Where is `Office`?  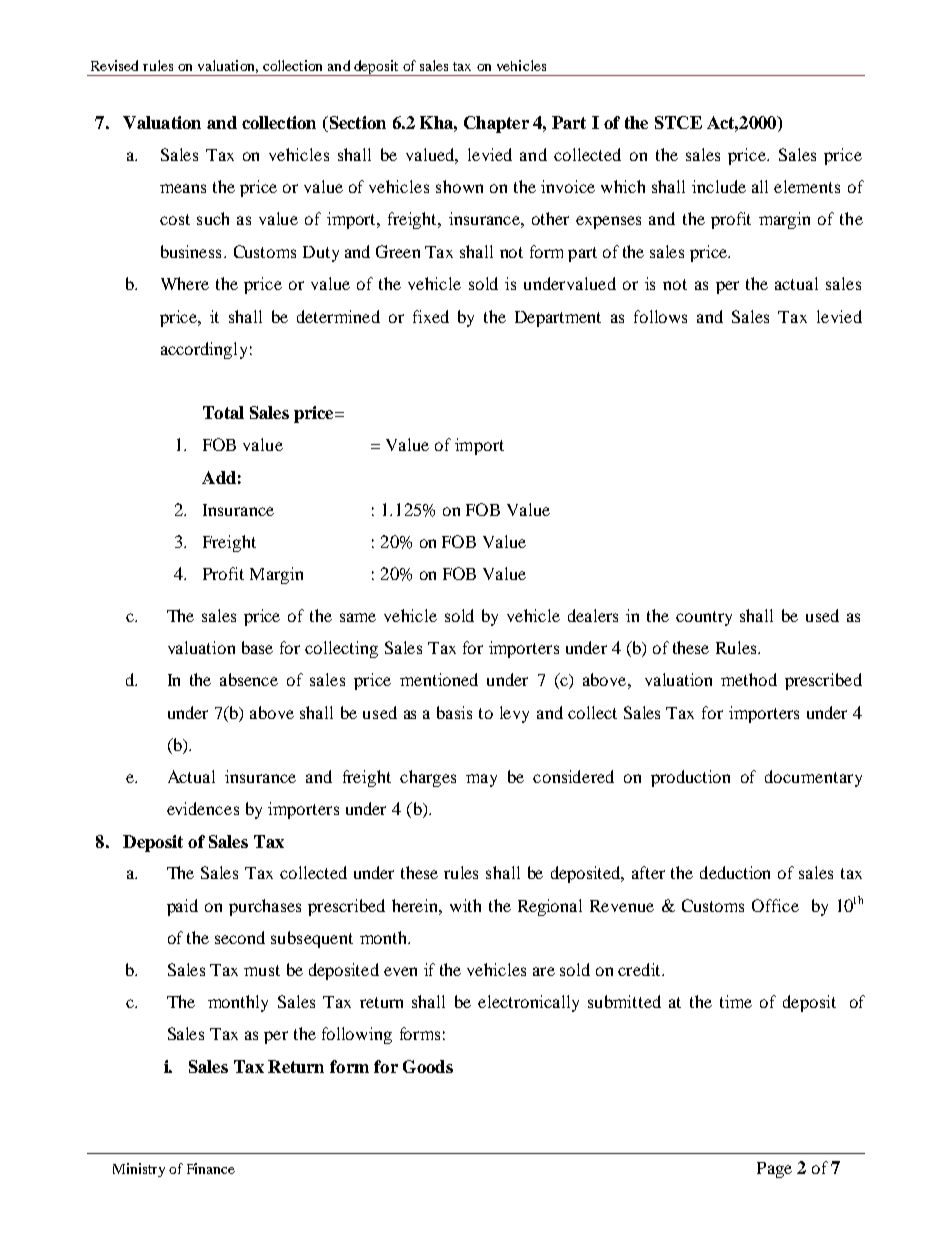
Office is located at coordinates (775, 905).
